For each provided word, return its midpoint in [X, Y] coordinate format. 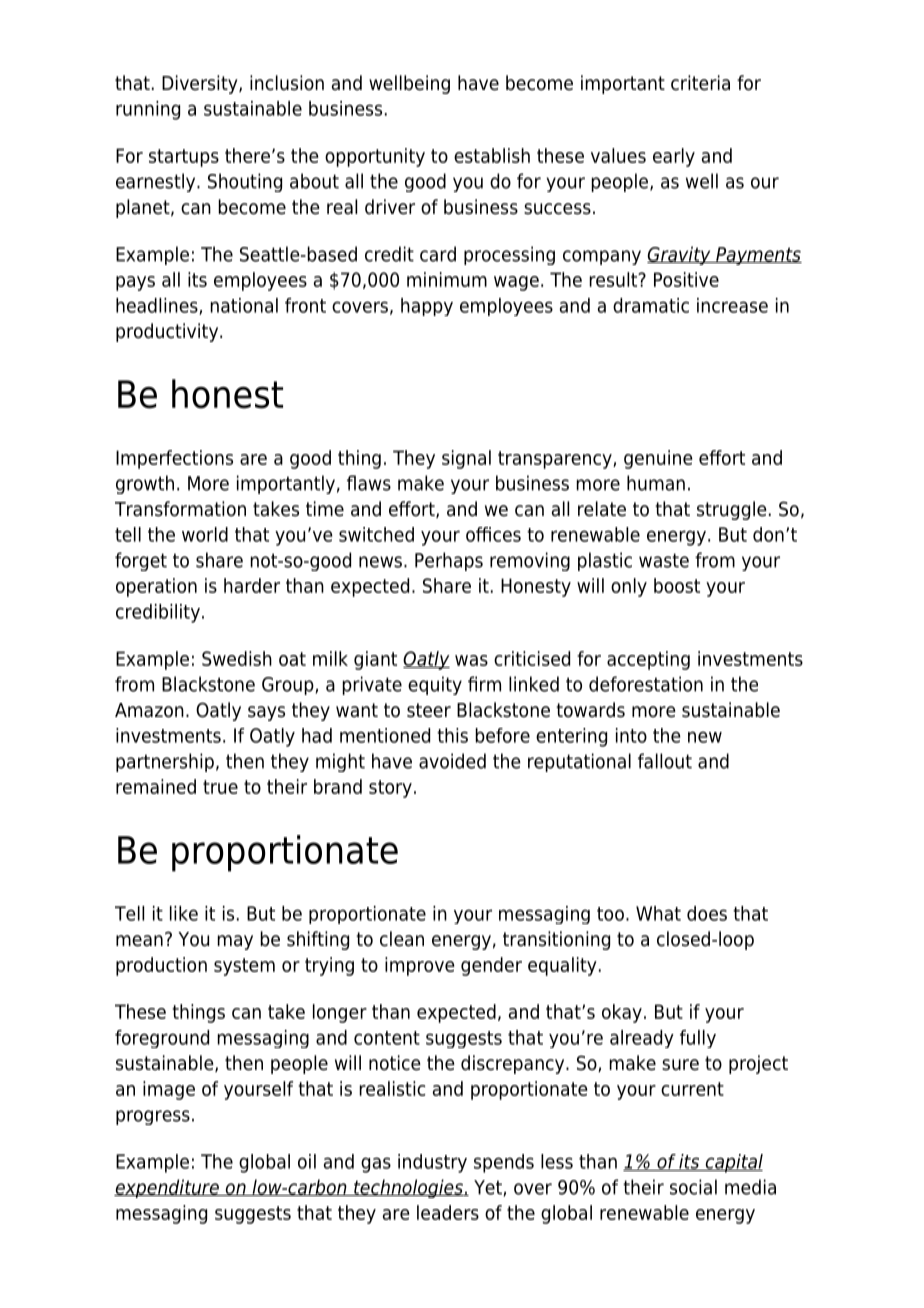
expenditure [167, 1188]
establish [492, 155]
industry [432, 1163]
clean [402, 939]
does [707, 913]
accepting [648, 660]
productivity [168, 332]
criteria [700, 83]
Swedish [237, 658]
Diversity [201, 84]
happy [427, 307]
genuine [658, 459]
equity [435, 685]
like [184, 913]
